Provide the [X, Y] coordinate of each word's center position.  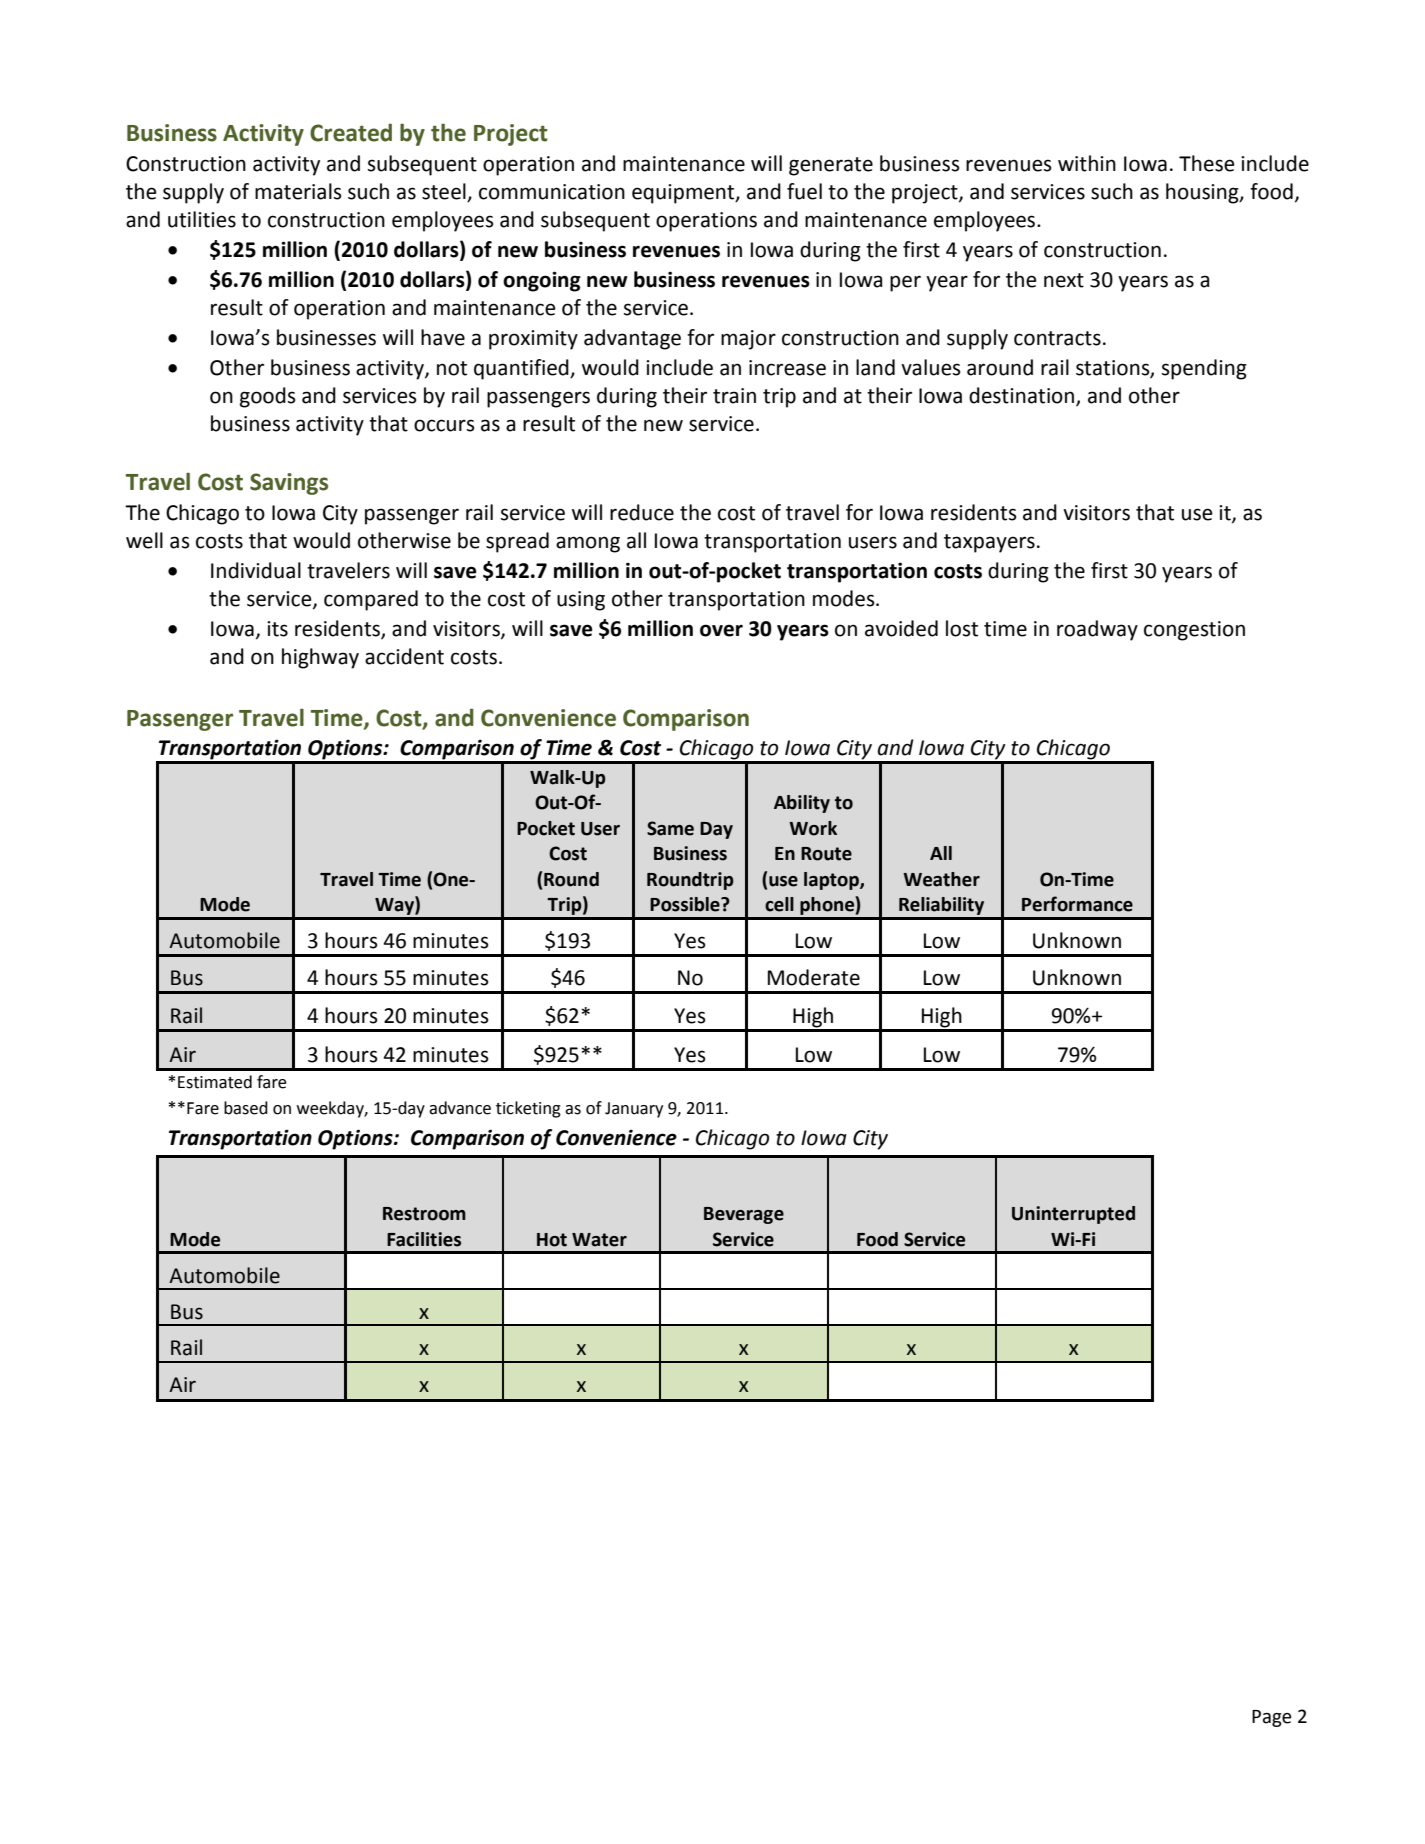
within [1087, 163]
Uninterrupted [1073, 1215]
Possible [686, 904]
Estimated [215, 1082]
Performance [1077, 904]
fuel [804, 191]
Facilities [424, 1239]
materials [298, 191]
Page [1272, 1718]
